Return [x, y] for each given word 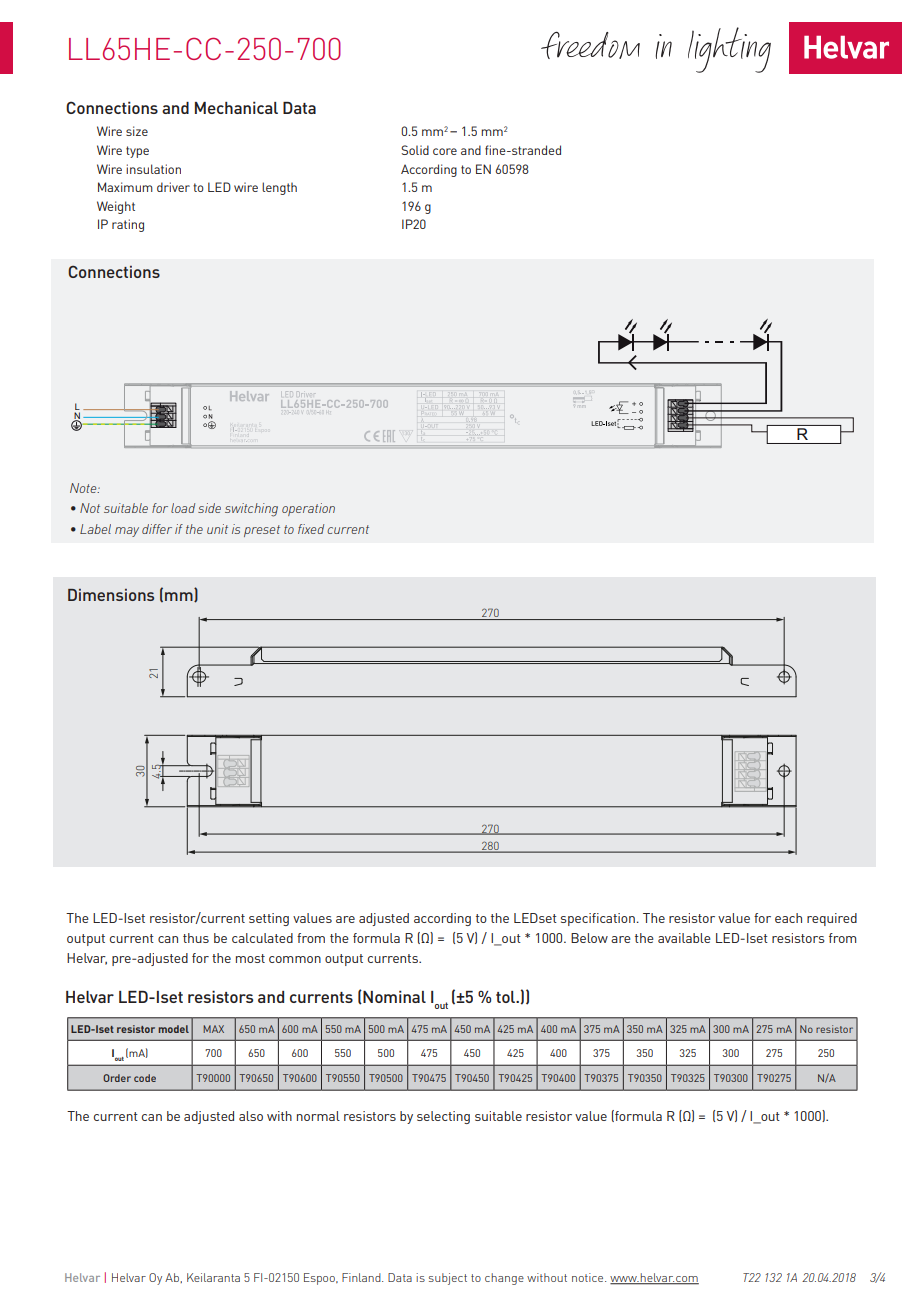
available [684, 938]
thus [196, 938]
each [788, 918]
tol [507, 997]
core [445, 151]
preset [262, 531]
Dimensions [111, 595]
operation [308, 509]
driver [173, 187]
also [251, 1116]
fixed [311, 529]
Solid [415, 150]
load [183, 508]
